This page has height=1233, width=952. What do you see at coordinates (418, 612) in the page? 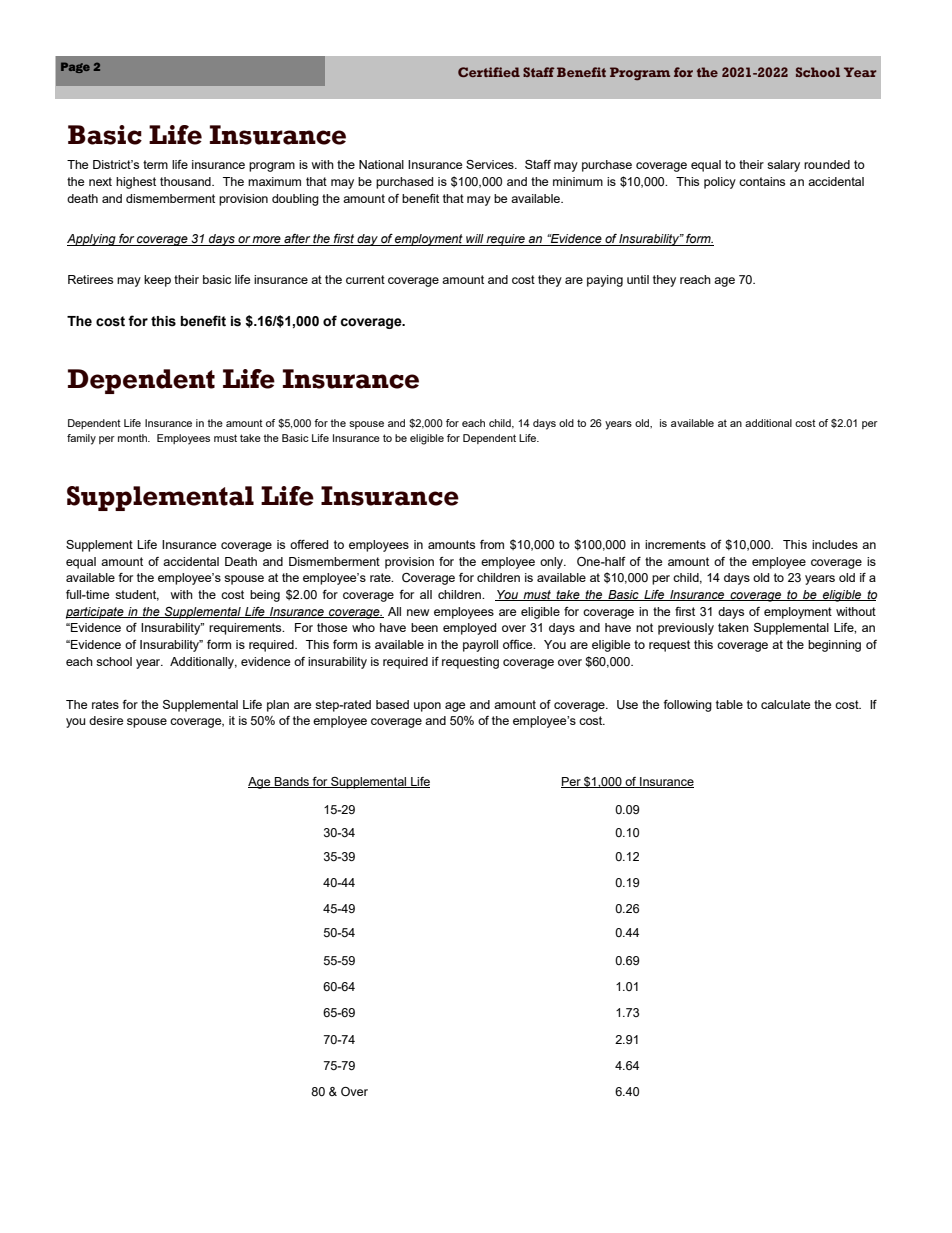
I see `new` at bounding box center [418, 612].
